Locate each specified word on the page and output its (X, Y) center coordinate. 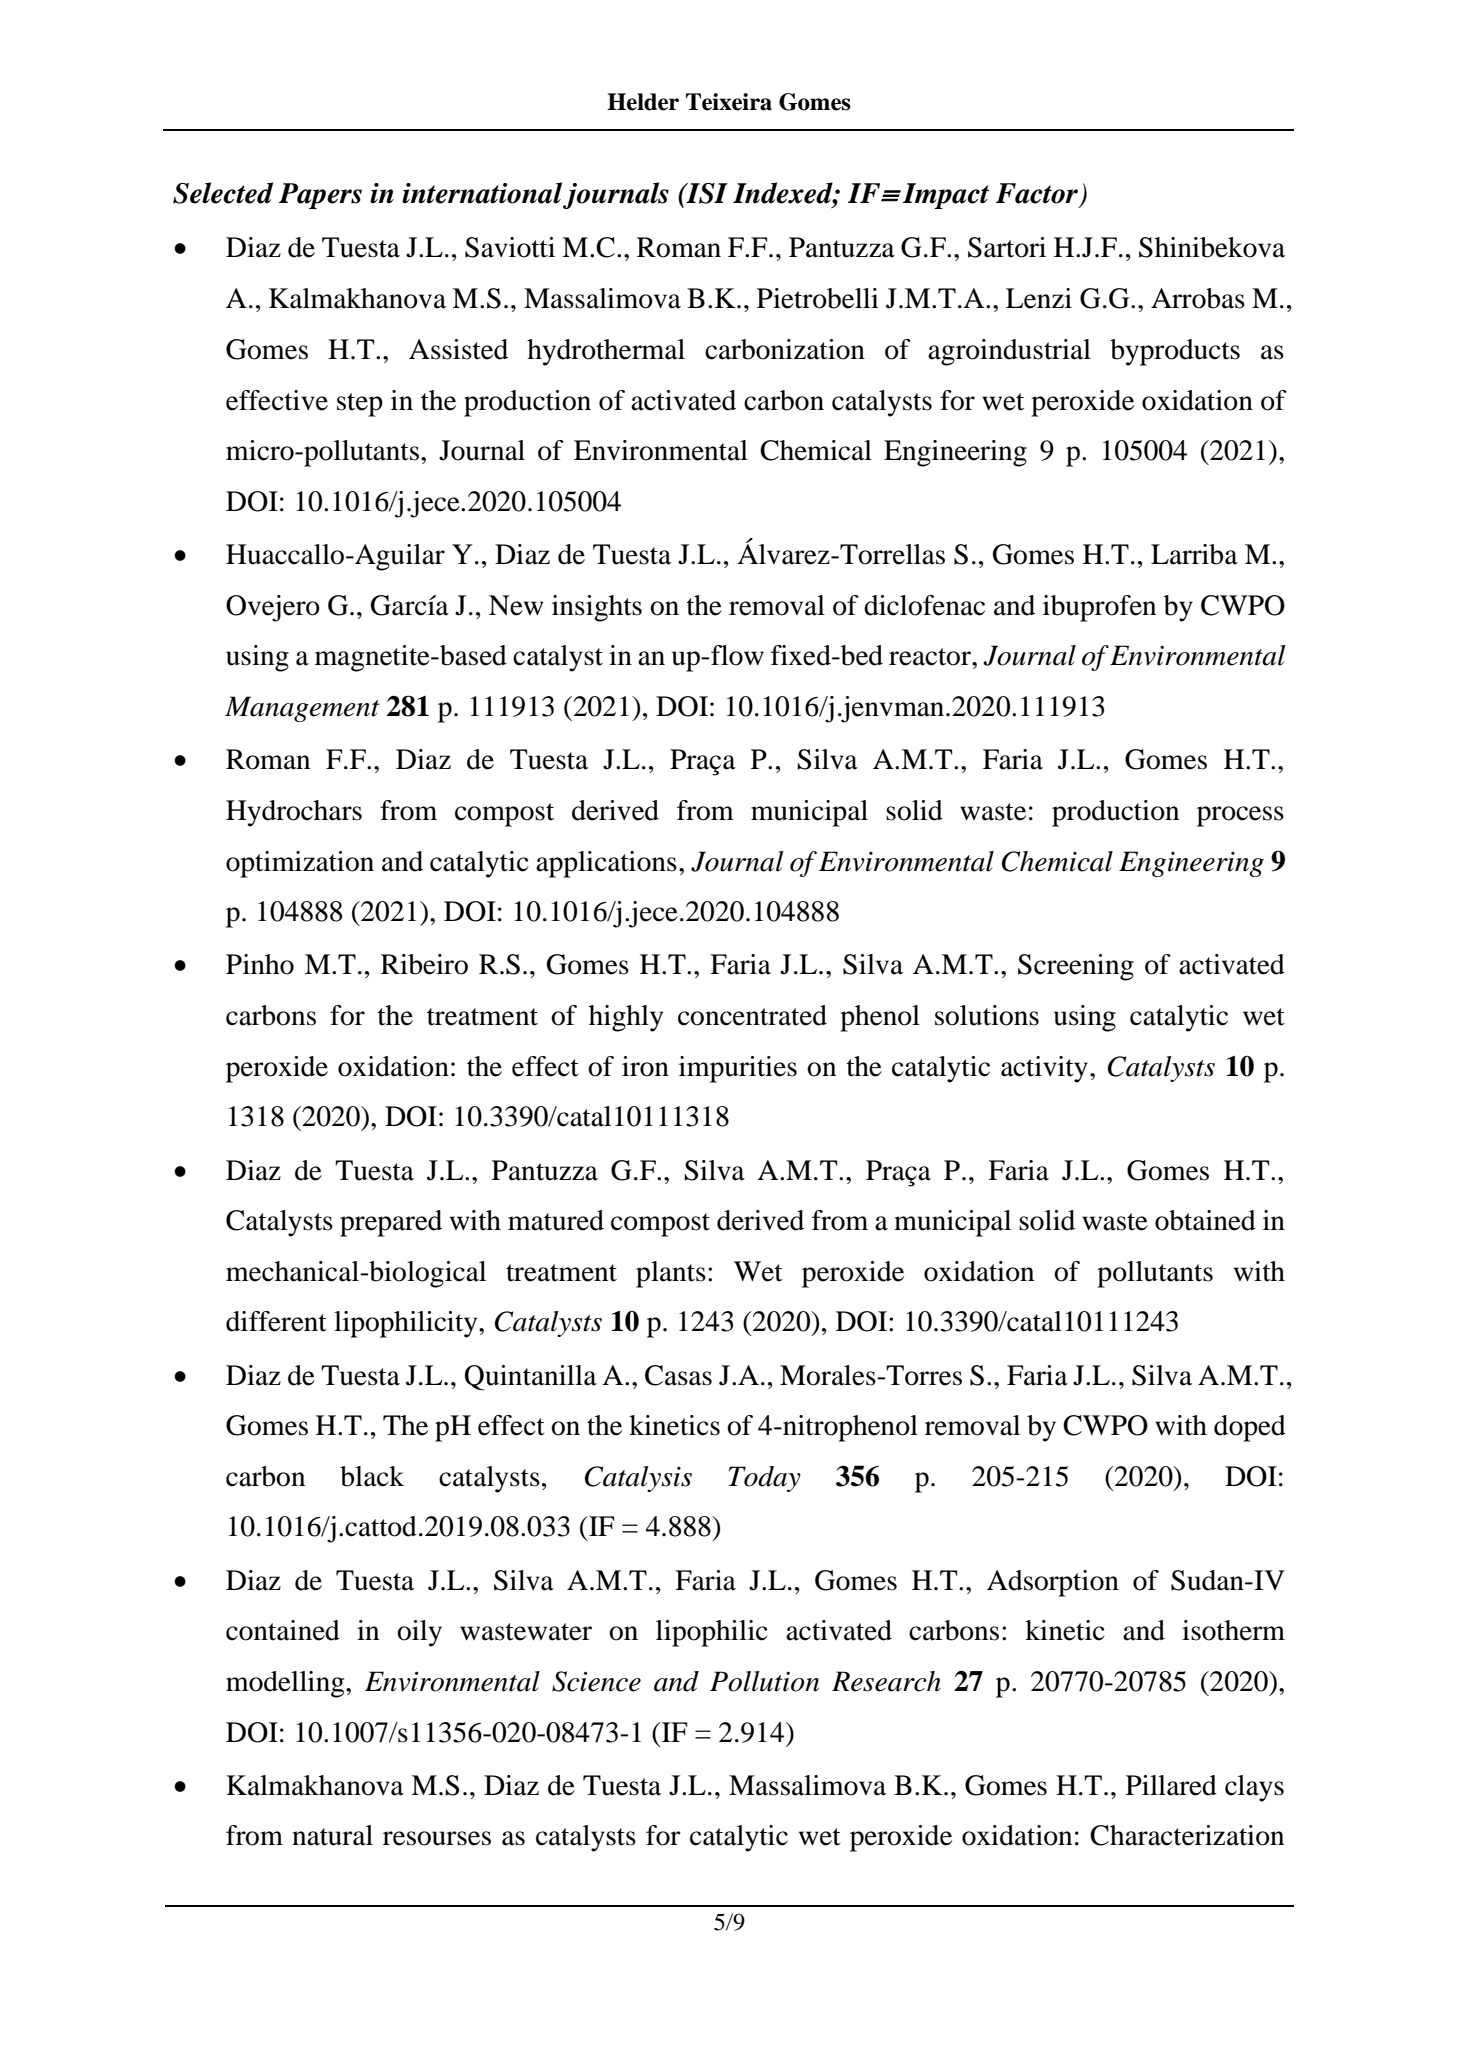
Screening (1076, 967)
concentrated (752, 1015)
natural (332, 1835)
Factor (1037, 193)
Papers (320, 196)
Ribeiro (424, 964)
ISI (706, 193)
